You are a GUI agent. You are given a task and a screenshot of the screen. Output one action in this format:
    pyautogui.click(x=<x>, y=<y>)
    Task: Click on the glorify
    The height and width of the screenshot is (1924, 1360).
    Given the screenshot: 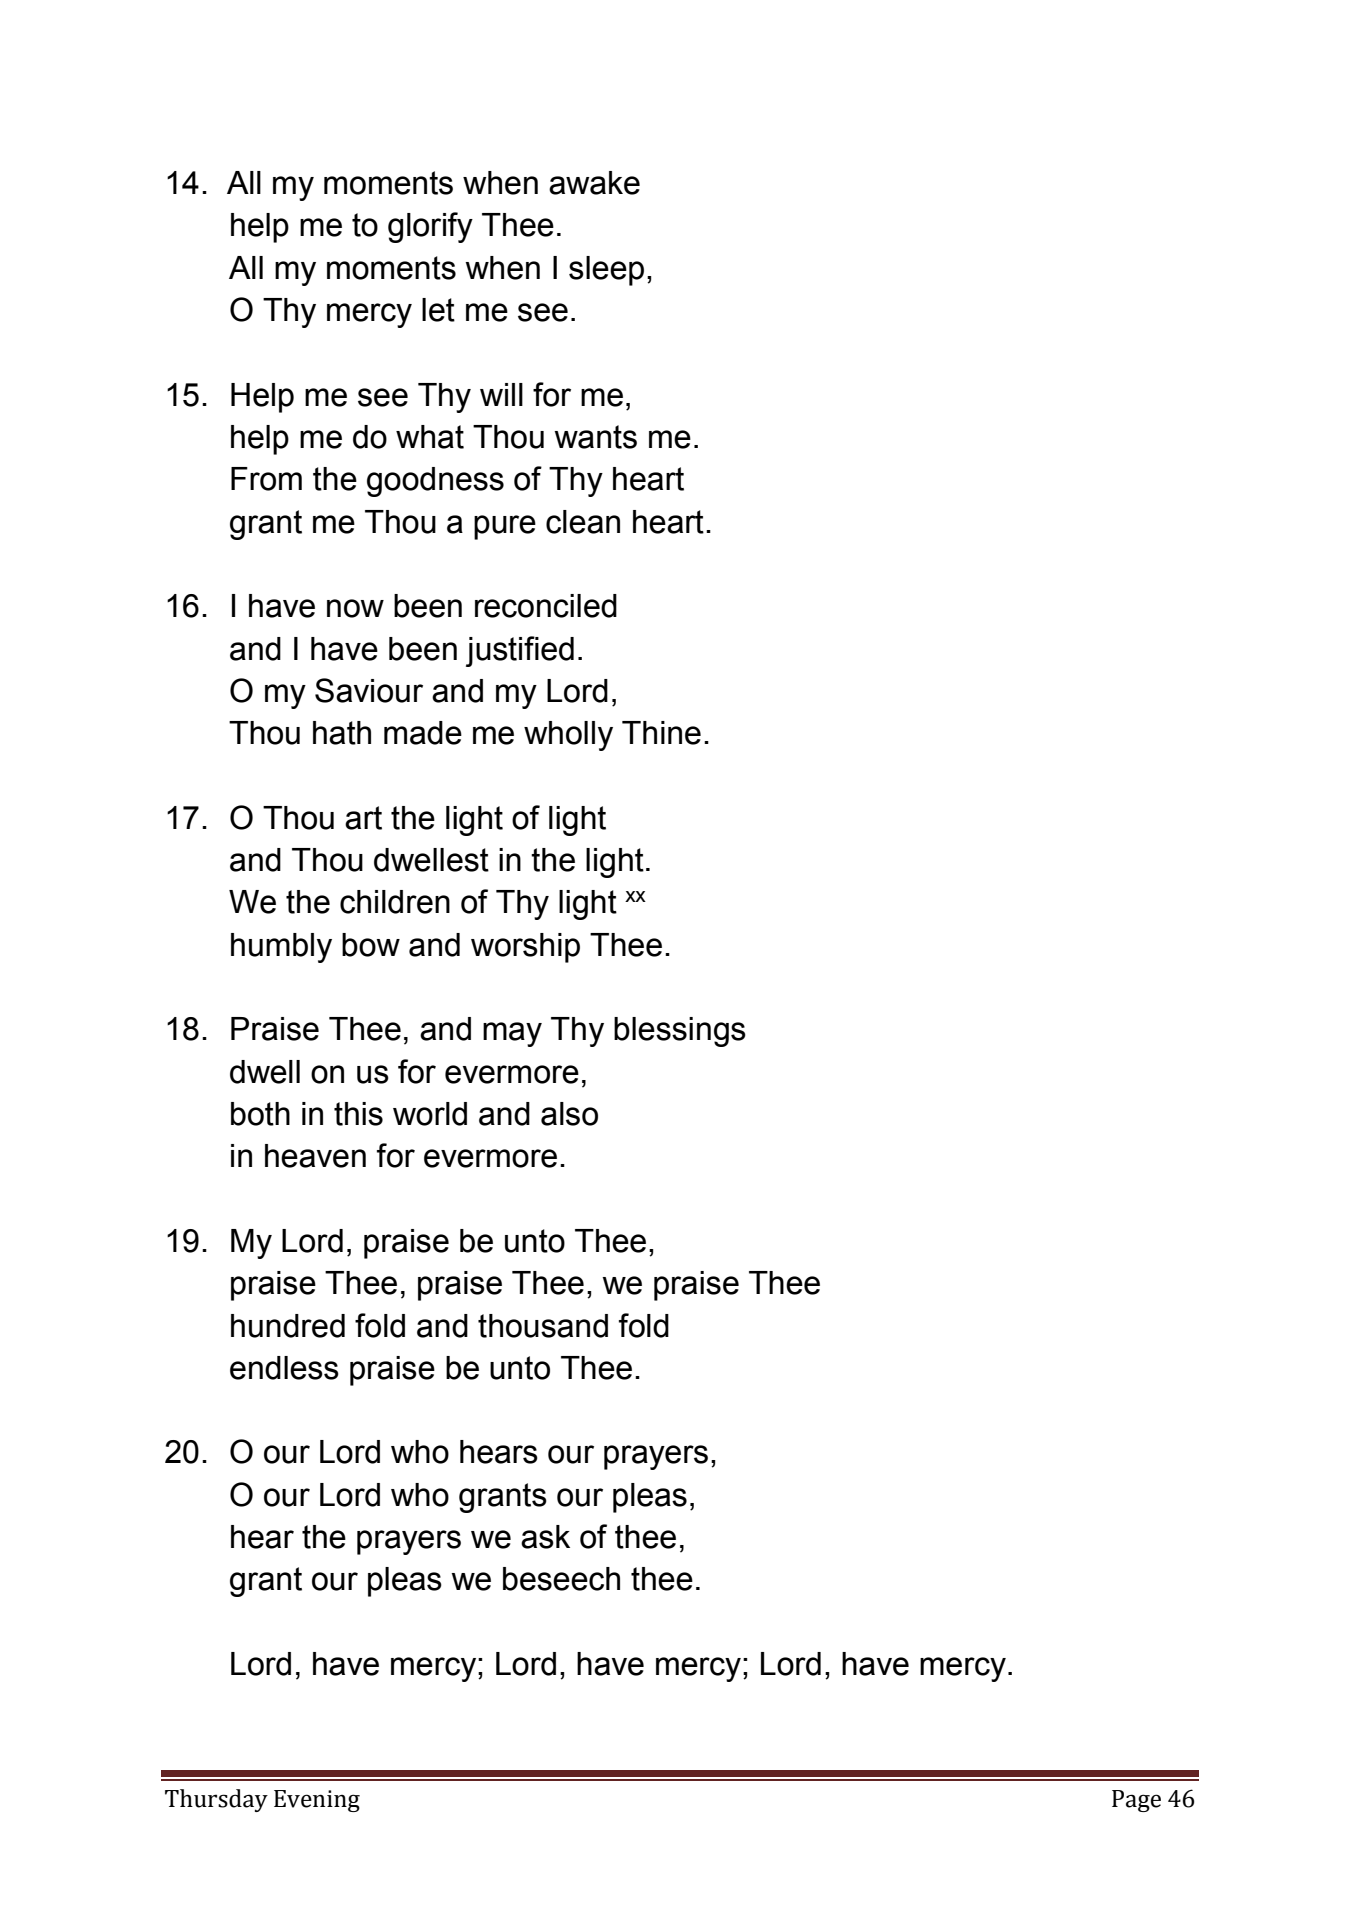 What is the action you would take?
    pyautogui.click(x=430, y=227)
